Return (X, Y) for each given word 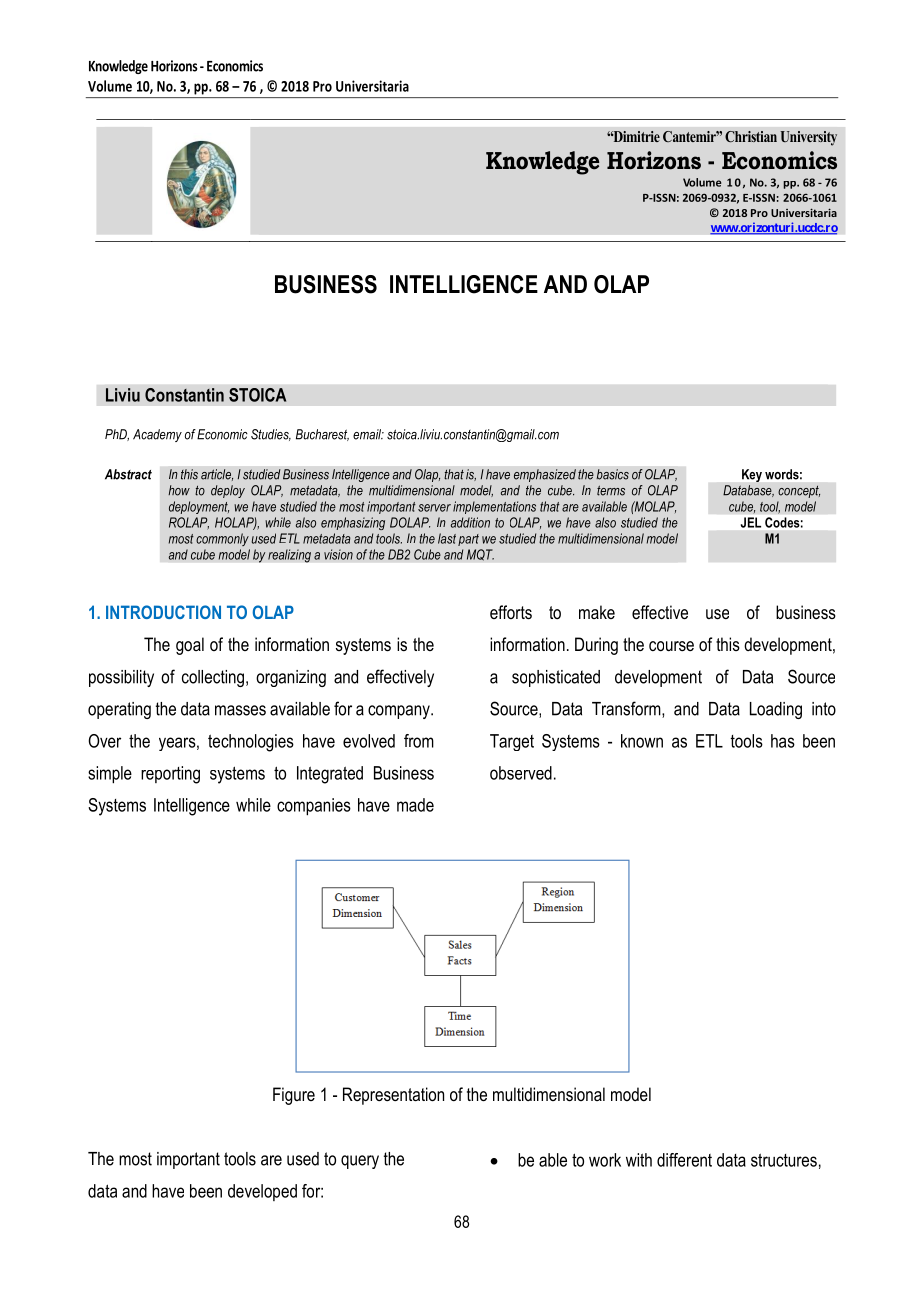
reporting (170, 775)
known (642, 741)
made (415, 805)
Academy (157, 435)
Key (752, 475)
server (434, 508)
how (179, 490)
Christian (751, 136)
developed (262, 1192)
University (809, 138)
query (360, 1162)
